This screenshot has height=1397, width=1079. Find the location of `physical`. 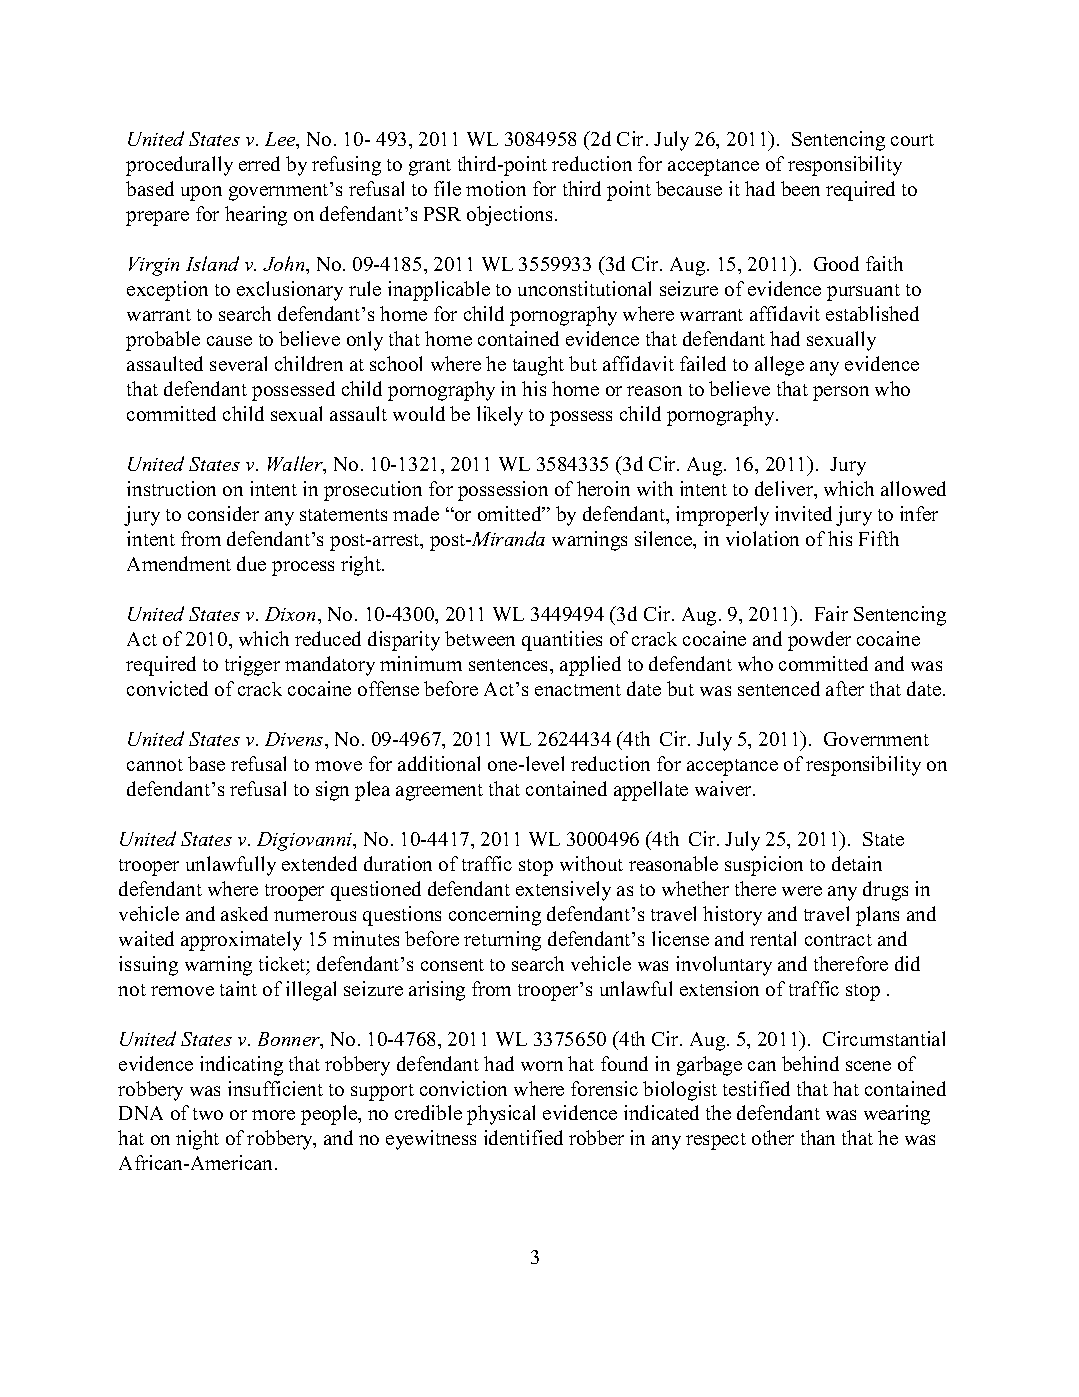

physical is located at coordinates (501, 1115).
